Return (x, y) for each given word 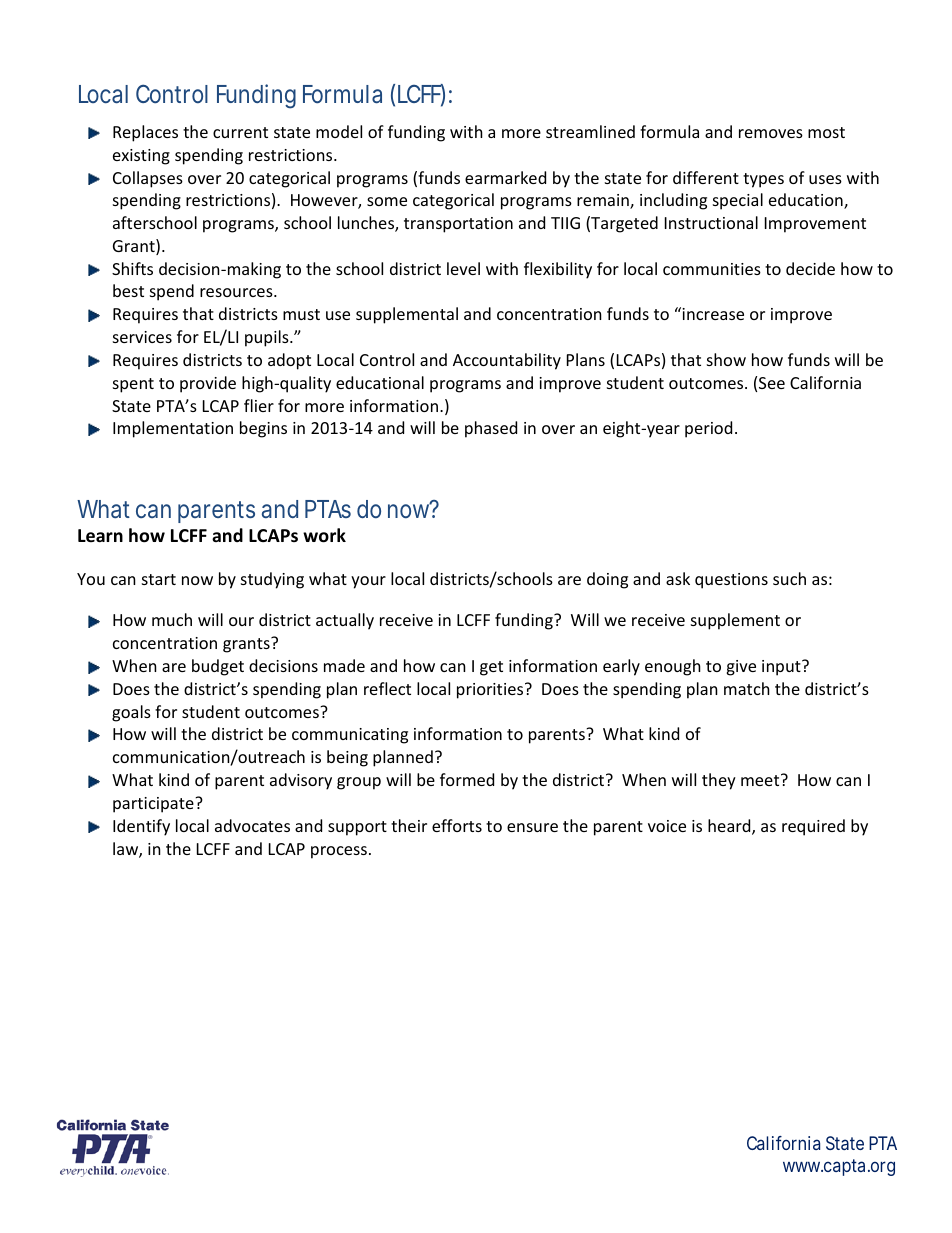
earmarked (505, 177)
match (747, 688)
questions (731, 581)
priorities (491, 691)
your (368, 582)
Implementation (173, 429)
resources (237, 292)
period (708, 429)
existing (141, 157)
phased (491, 429)
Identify (141, 827)
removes (771, 133)
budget (218, 667)
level (463, 268)
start (159, 579)
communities (712, 269)
